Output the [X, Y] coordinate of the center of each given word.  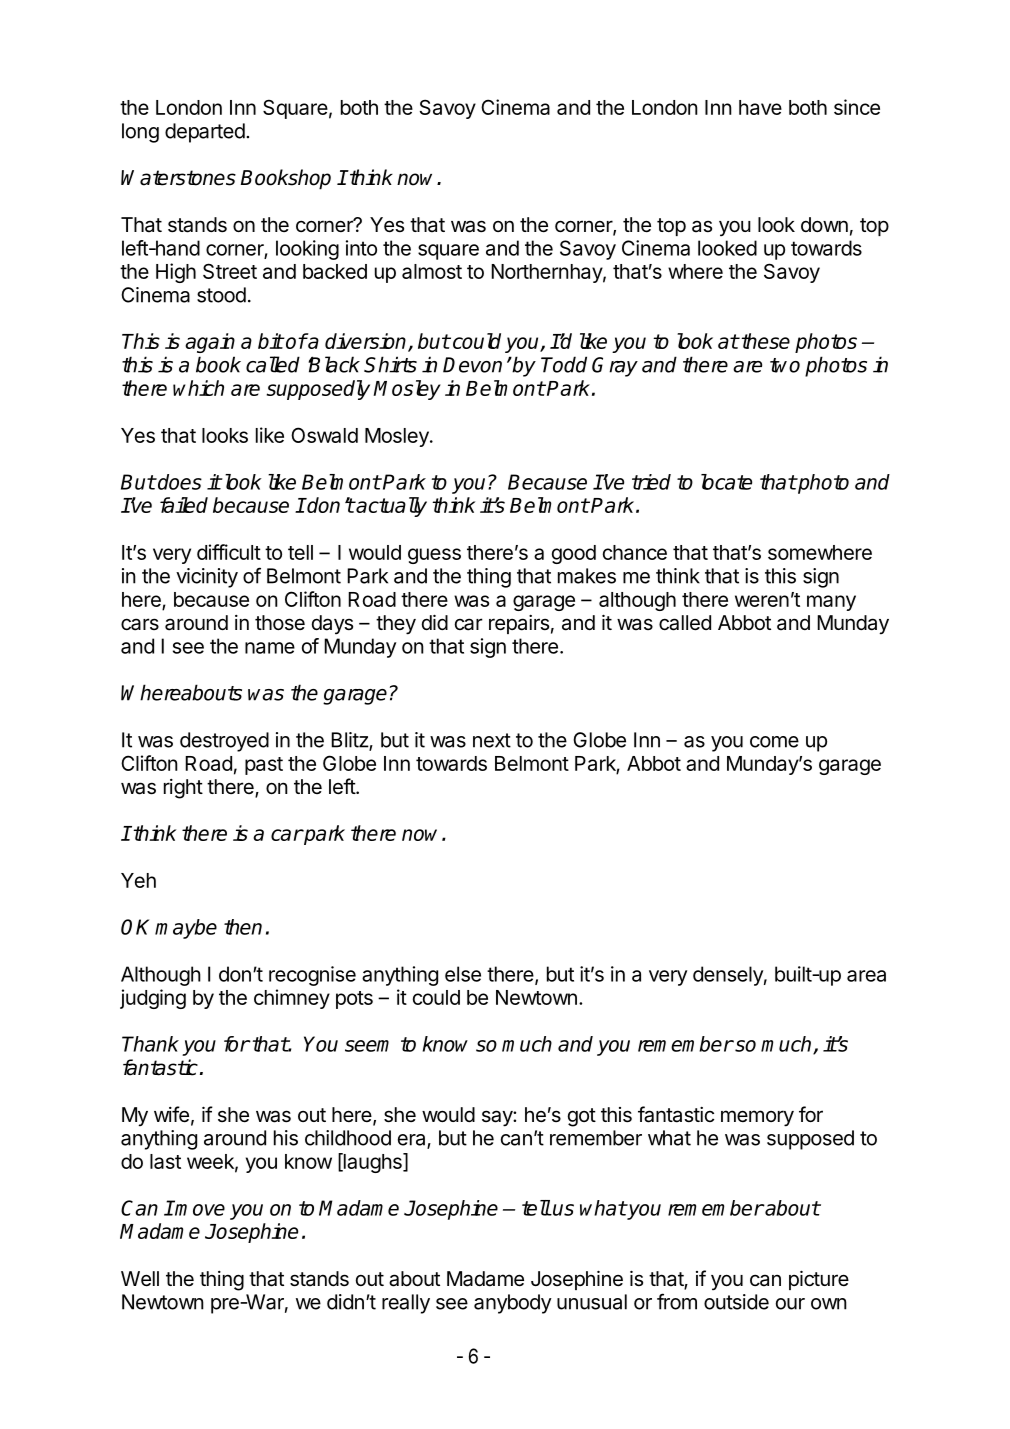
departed [205, 133]
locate [726, 482]
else [463, 974]
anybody [513, 1304]
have [760, 107]
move [199, 1209]
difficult [229, 552]
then [243, 927]
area [866, 976]
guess [434, 556]
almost [432, 271]
